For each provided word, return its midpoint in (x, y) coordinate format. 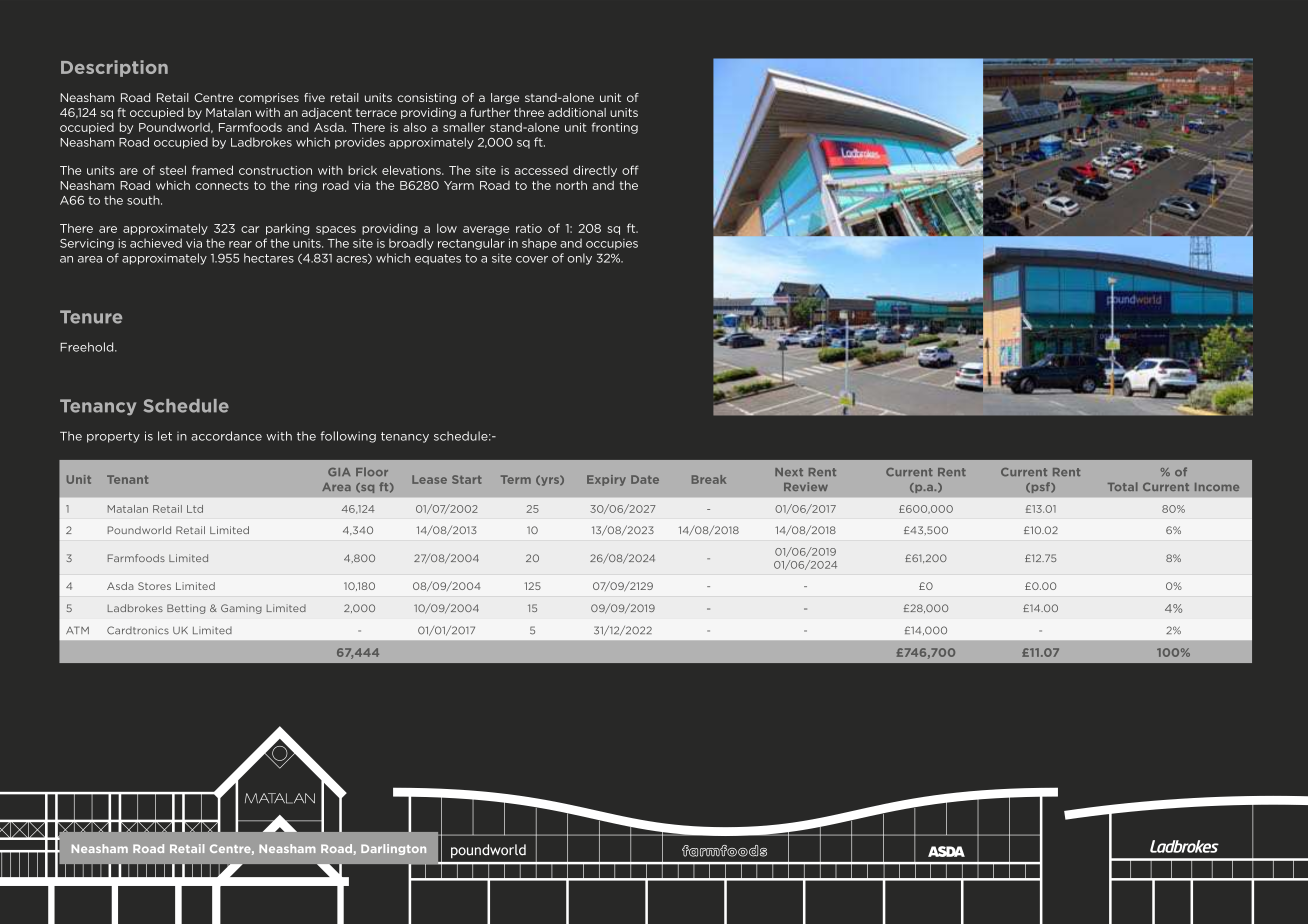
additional (577, 112)
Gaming (241, 609)
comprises (269, 98)
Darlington (393, 849)
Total (1123, 486)
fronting (615, 128)
